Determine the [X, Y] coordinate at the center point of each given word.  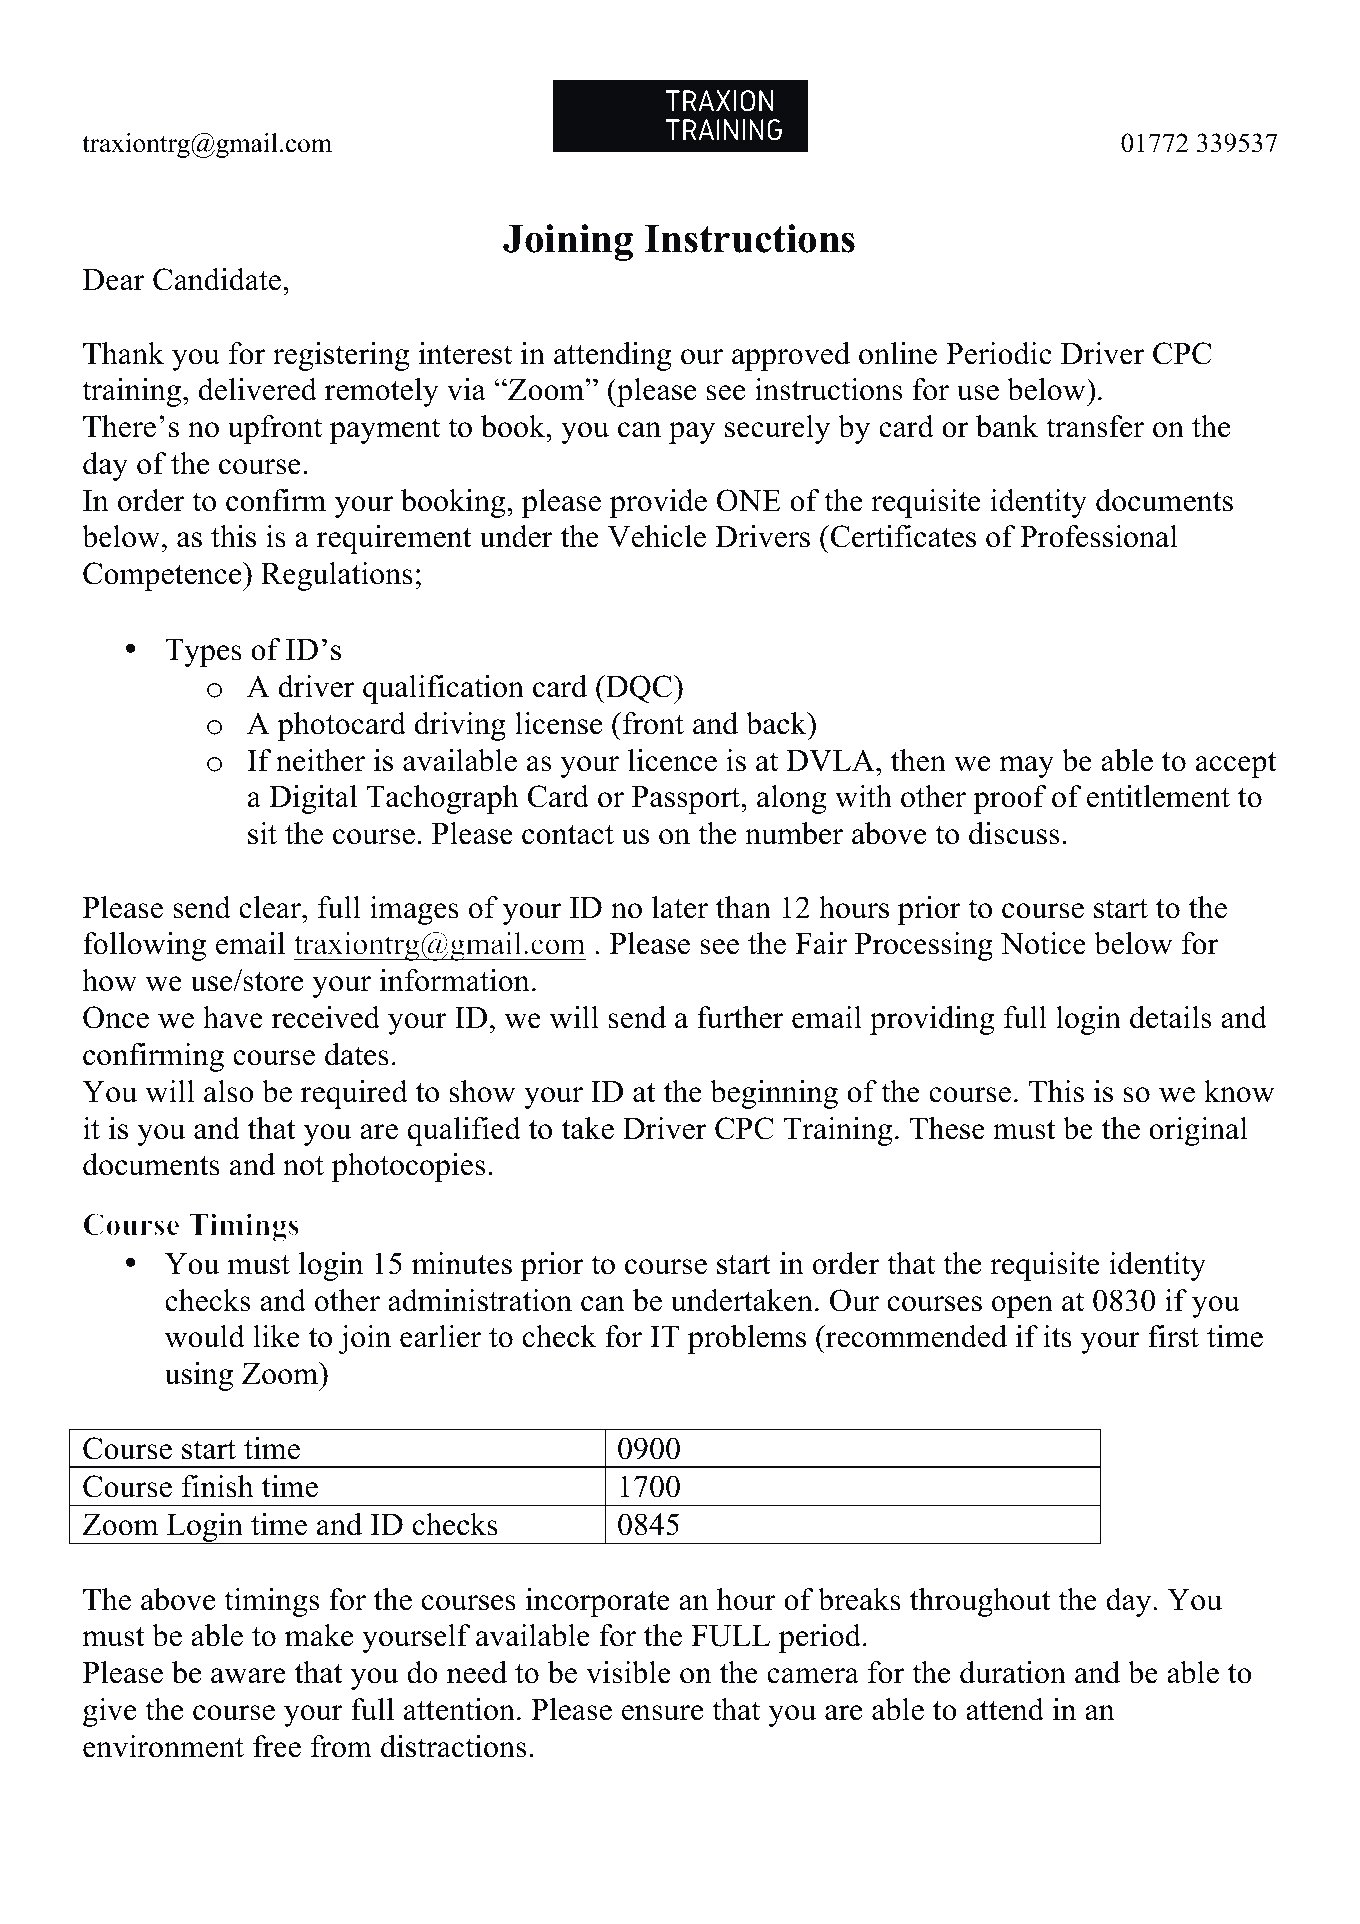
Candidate [218, 279]
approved [791, 356]
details [1171, 1017]
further [740, 1017]
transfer [1095, 426]
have [233, 1017]
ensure [662, 1713]
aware [248, 1676]
